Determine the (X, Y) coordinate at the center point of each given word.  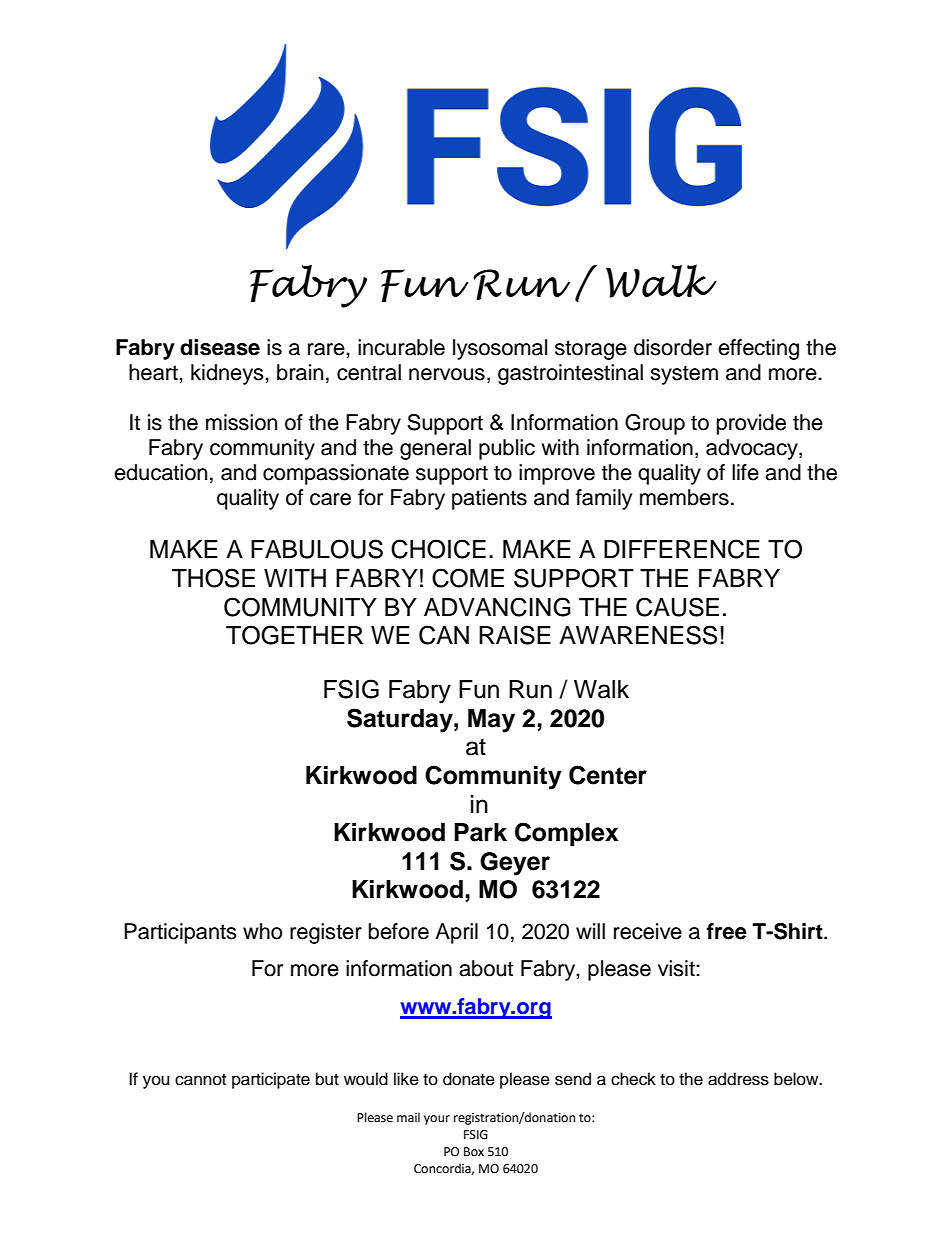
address (738, 1079)
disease (220, 347)
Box (474, 1152)
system (684, 375)
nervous (447, 374)
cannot (200, 1080)
